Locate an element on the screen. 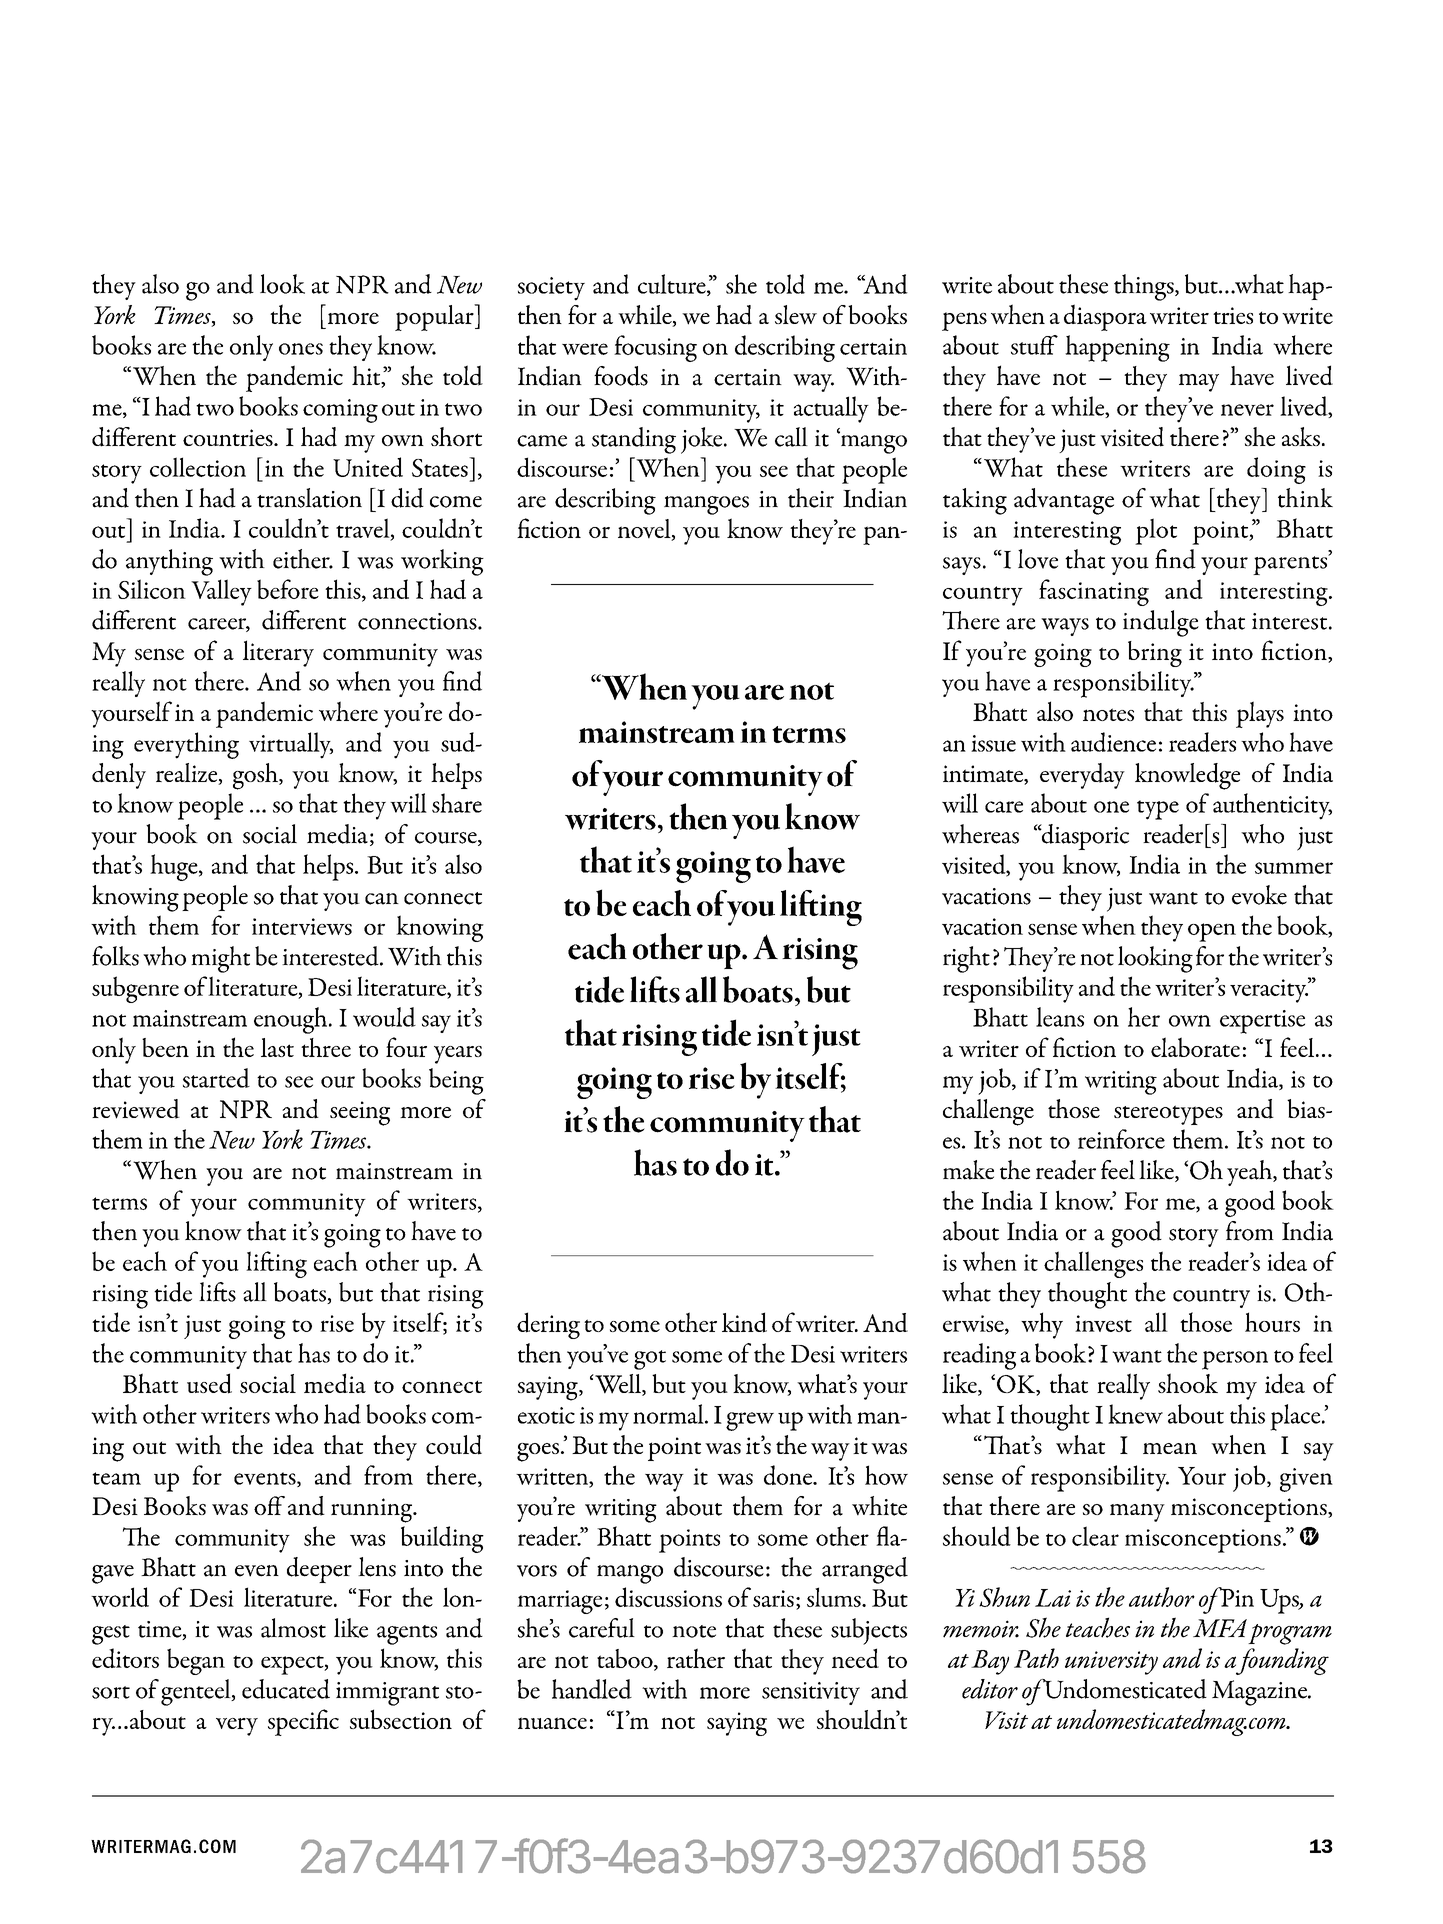 The height and width of the screenshot is (1924, 1443). years is located at coordinates (458, 1055).
